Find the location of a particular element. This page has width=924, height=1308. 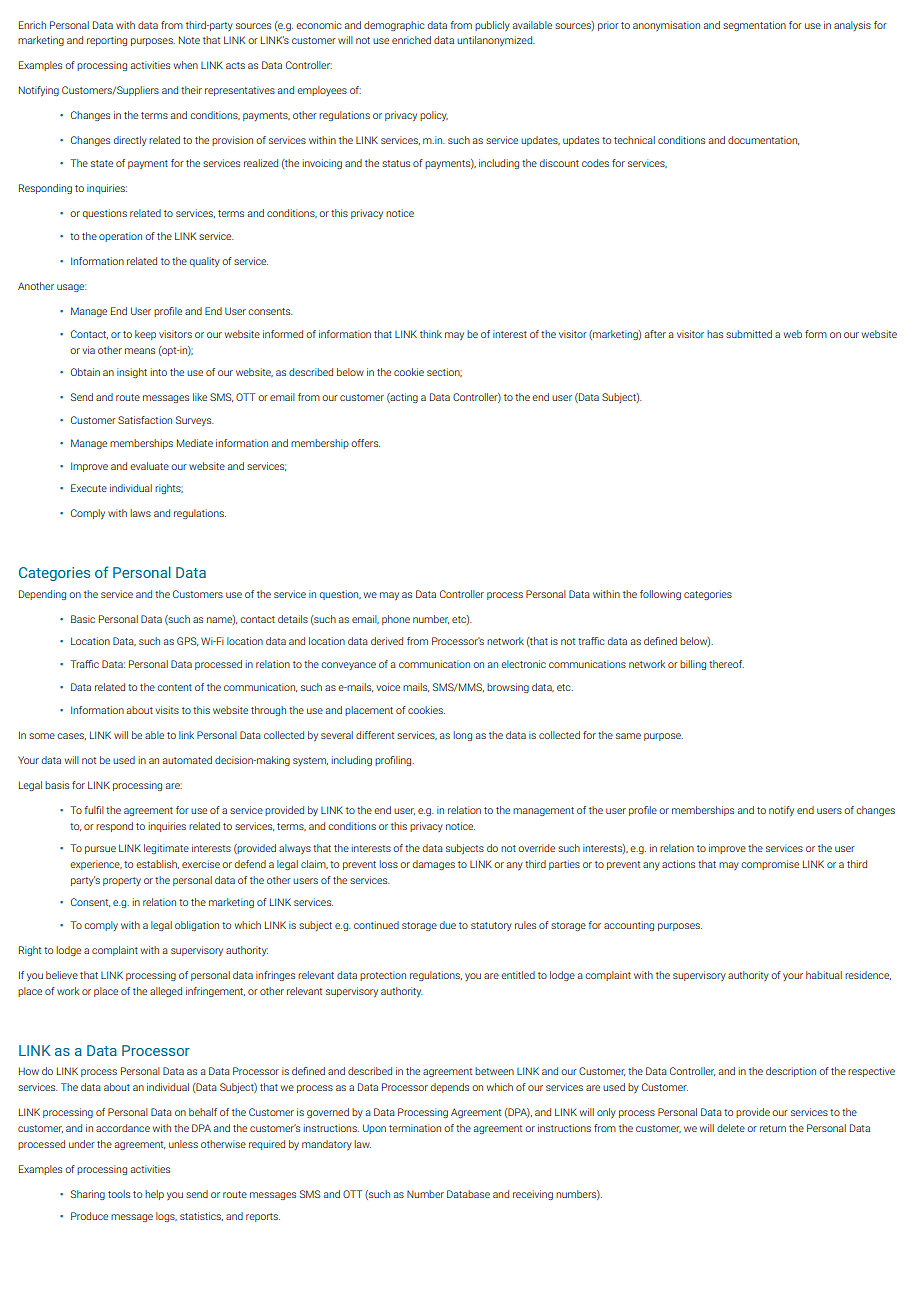

reporting is located at coordinates (107, 41).
